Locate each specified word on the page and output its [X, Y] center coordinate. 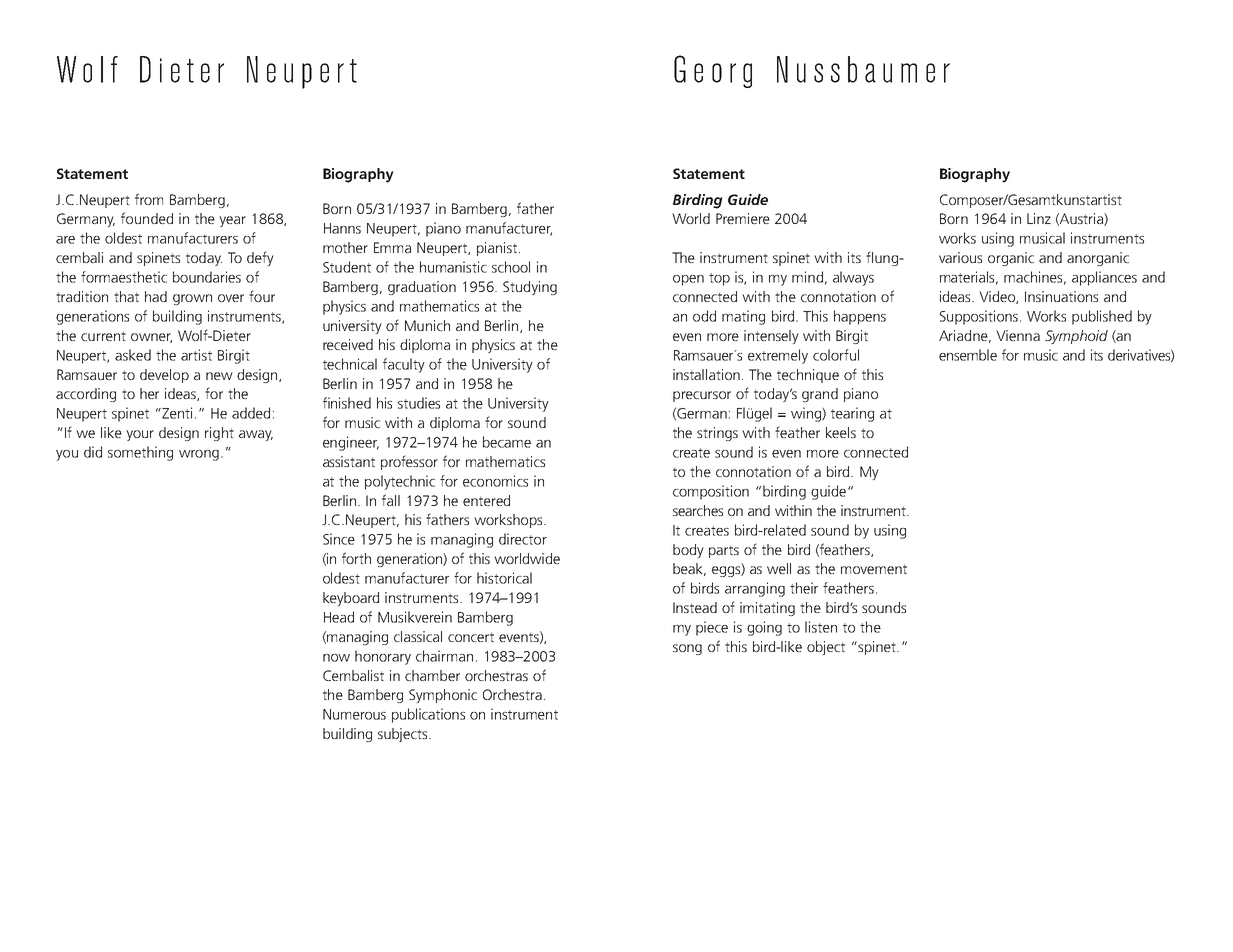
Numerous [354, 714]
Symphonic [443, 696]
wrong [199, 455]
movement [874, 569]
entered [486, 500]
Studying [530, 288]
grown [192, 299]
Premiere [743, 218]
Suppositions [979, 317]
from [149, 199]
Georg [713, 71]
